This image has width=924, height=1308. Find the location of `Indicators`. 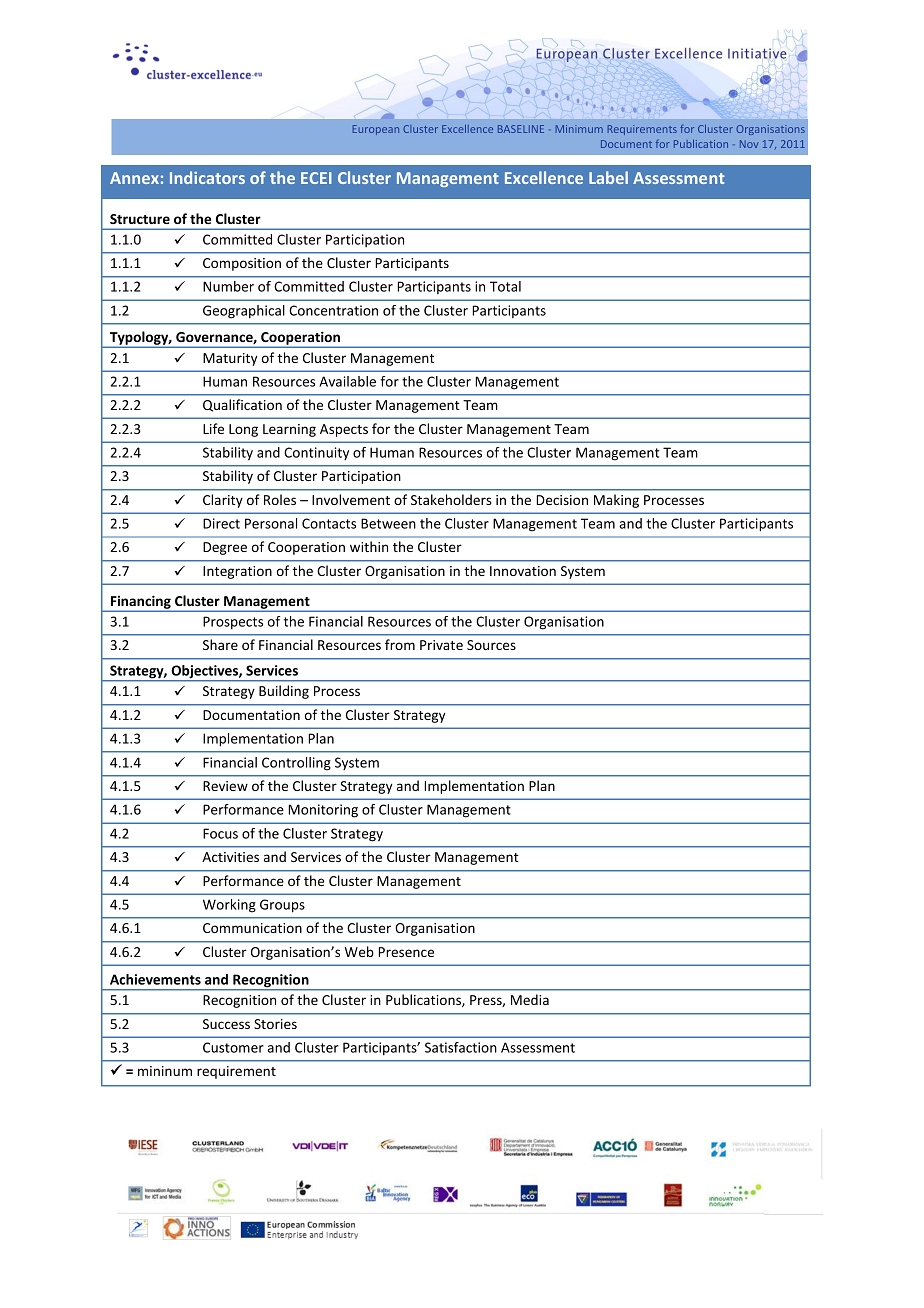

Indicators is located at coordinates (207, 177).
